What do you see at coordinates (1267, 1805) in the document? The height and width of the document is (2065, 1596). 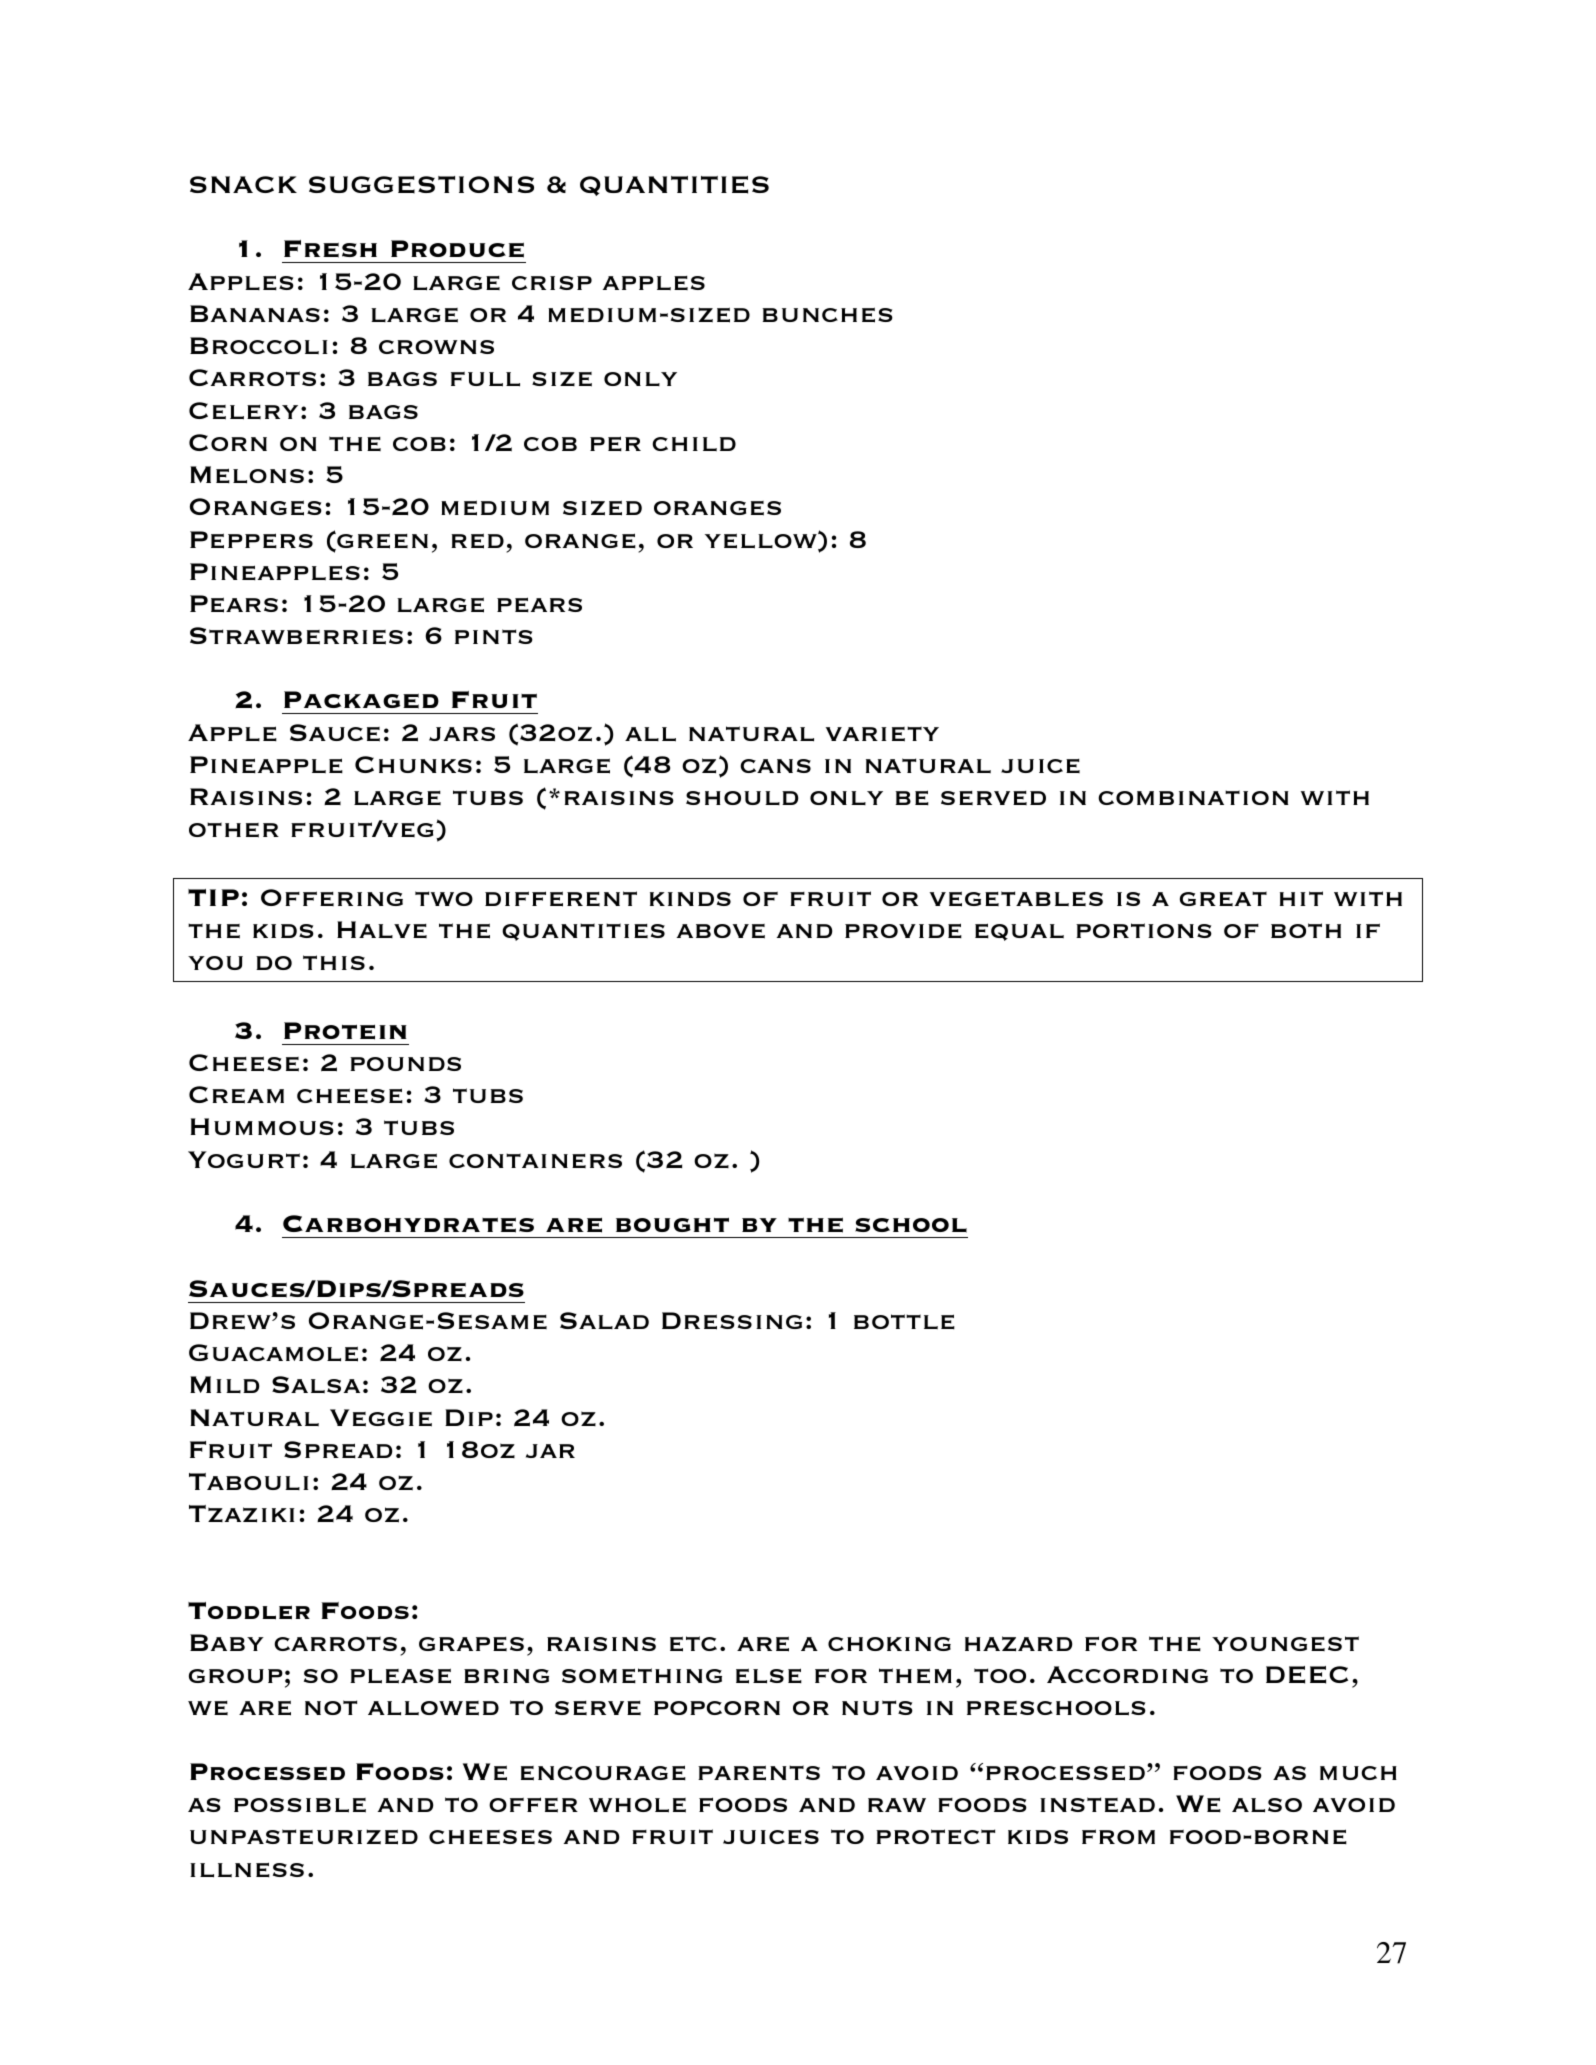 I see `also` at bounding box center [1267, 1805].
